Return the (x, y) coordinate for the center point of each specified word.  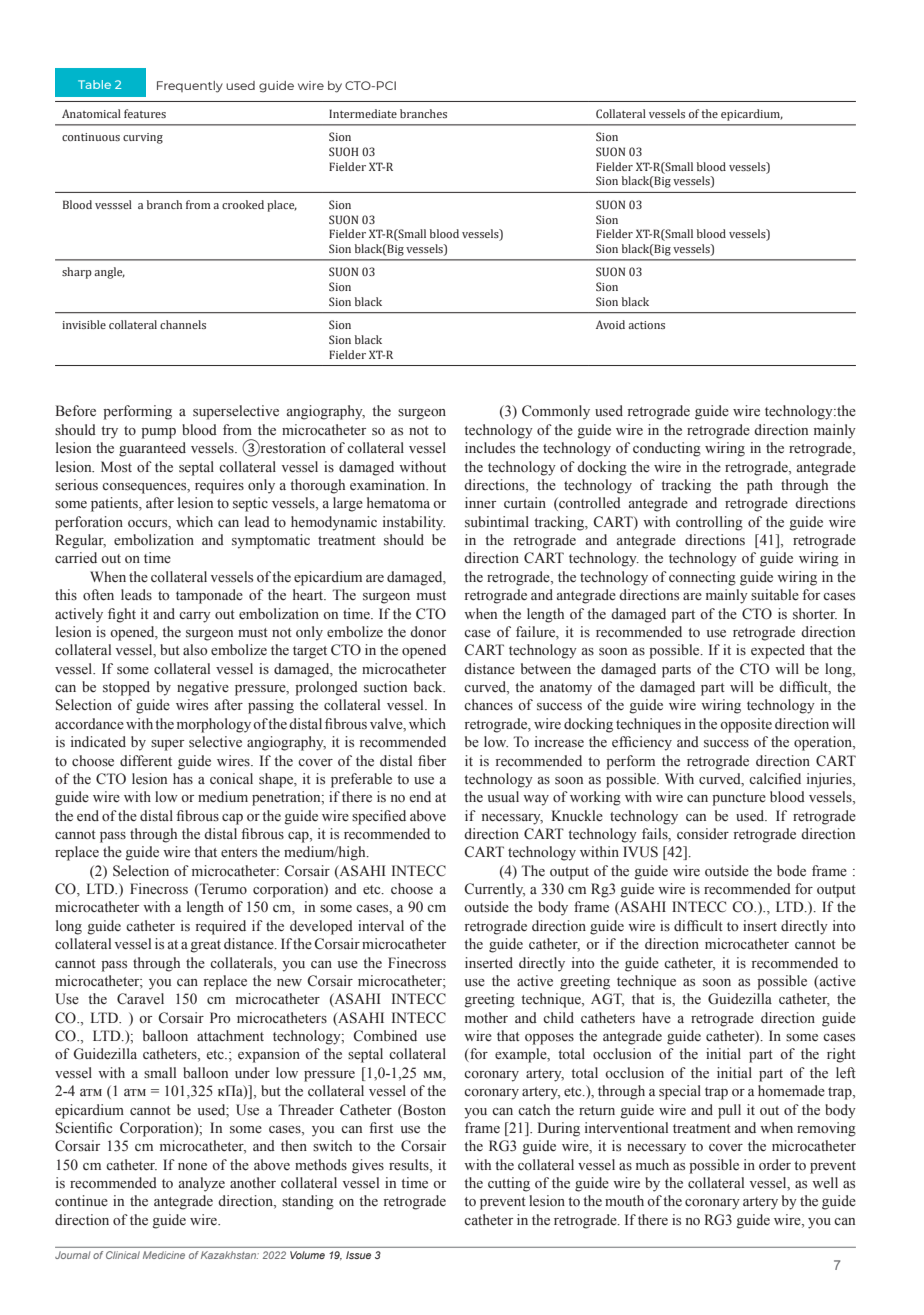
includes (490, 448)
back (429, 686)
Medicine (164, 1255)
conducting (667, 449)
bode (791, 870)
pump (158, 433)
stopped (126, 688)
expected (778, 651)
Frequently (190, 87)
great (206, 946)
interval (381, 926)
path (760, 486)
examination (389, 484)
